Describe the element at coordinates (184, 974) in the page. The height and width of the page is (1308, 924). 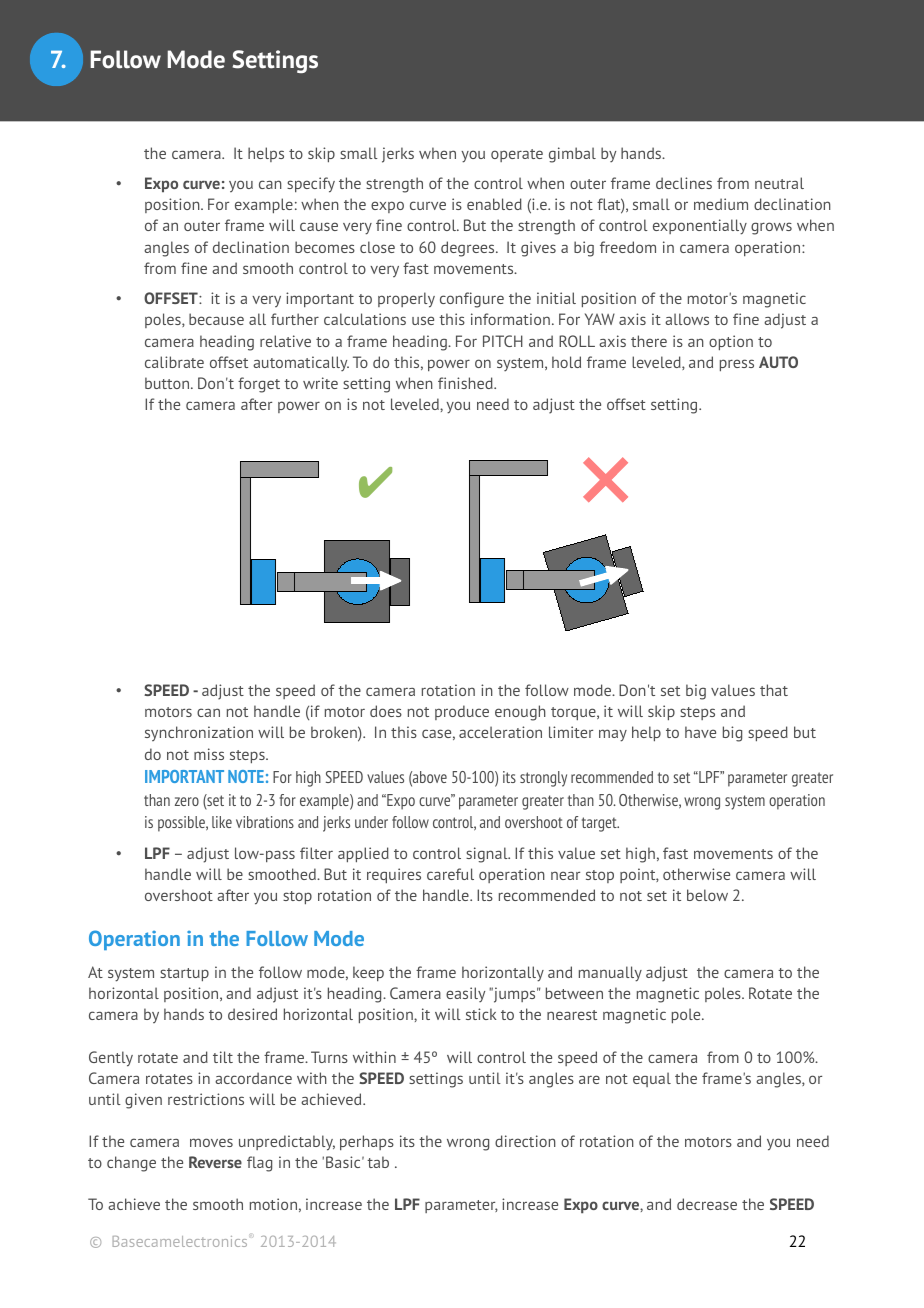
I see `startup` at that location.
